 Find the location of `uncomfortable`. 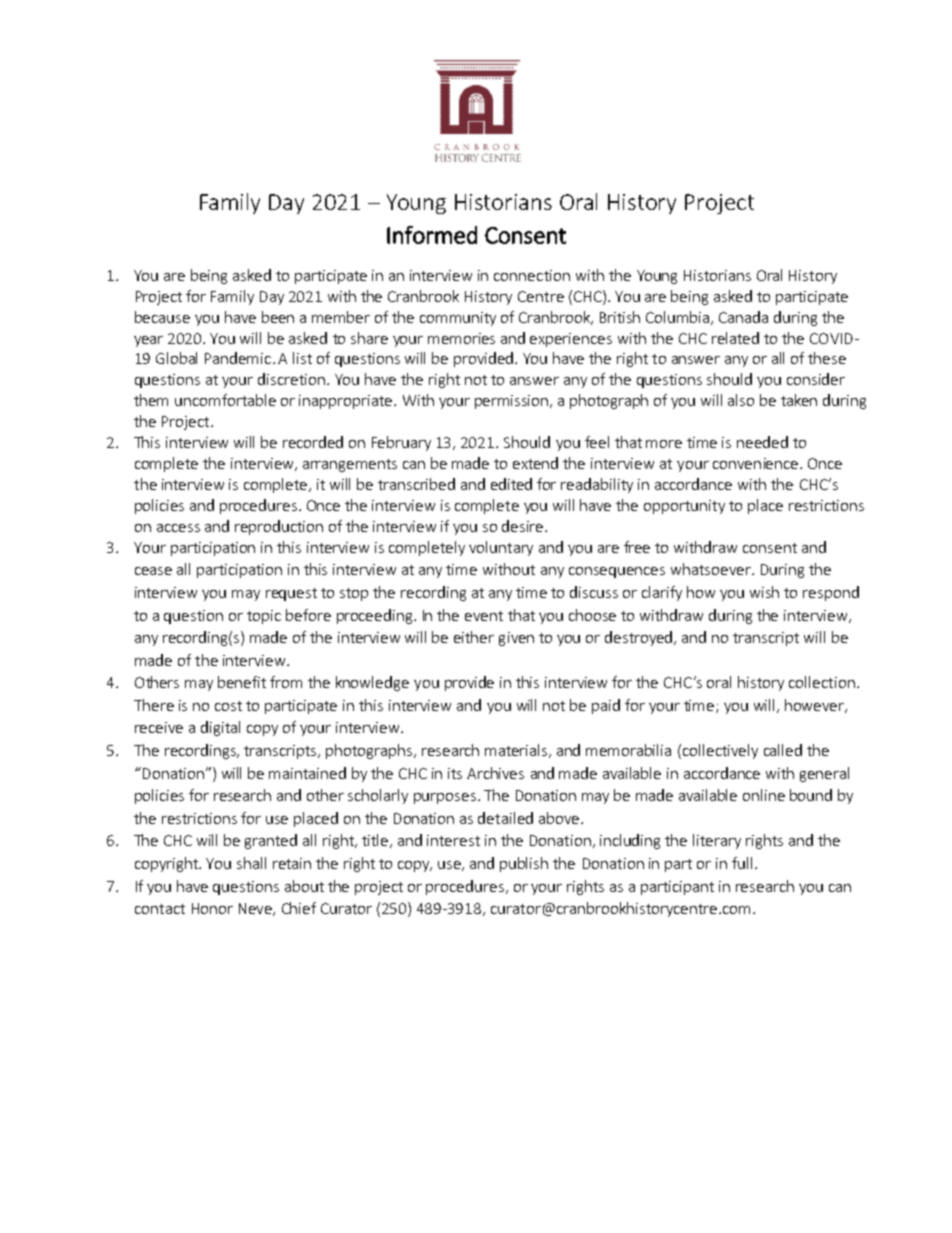

uncomfortable is located at coordinates (225, 400).
